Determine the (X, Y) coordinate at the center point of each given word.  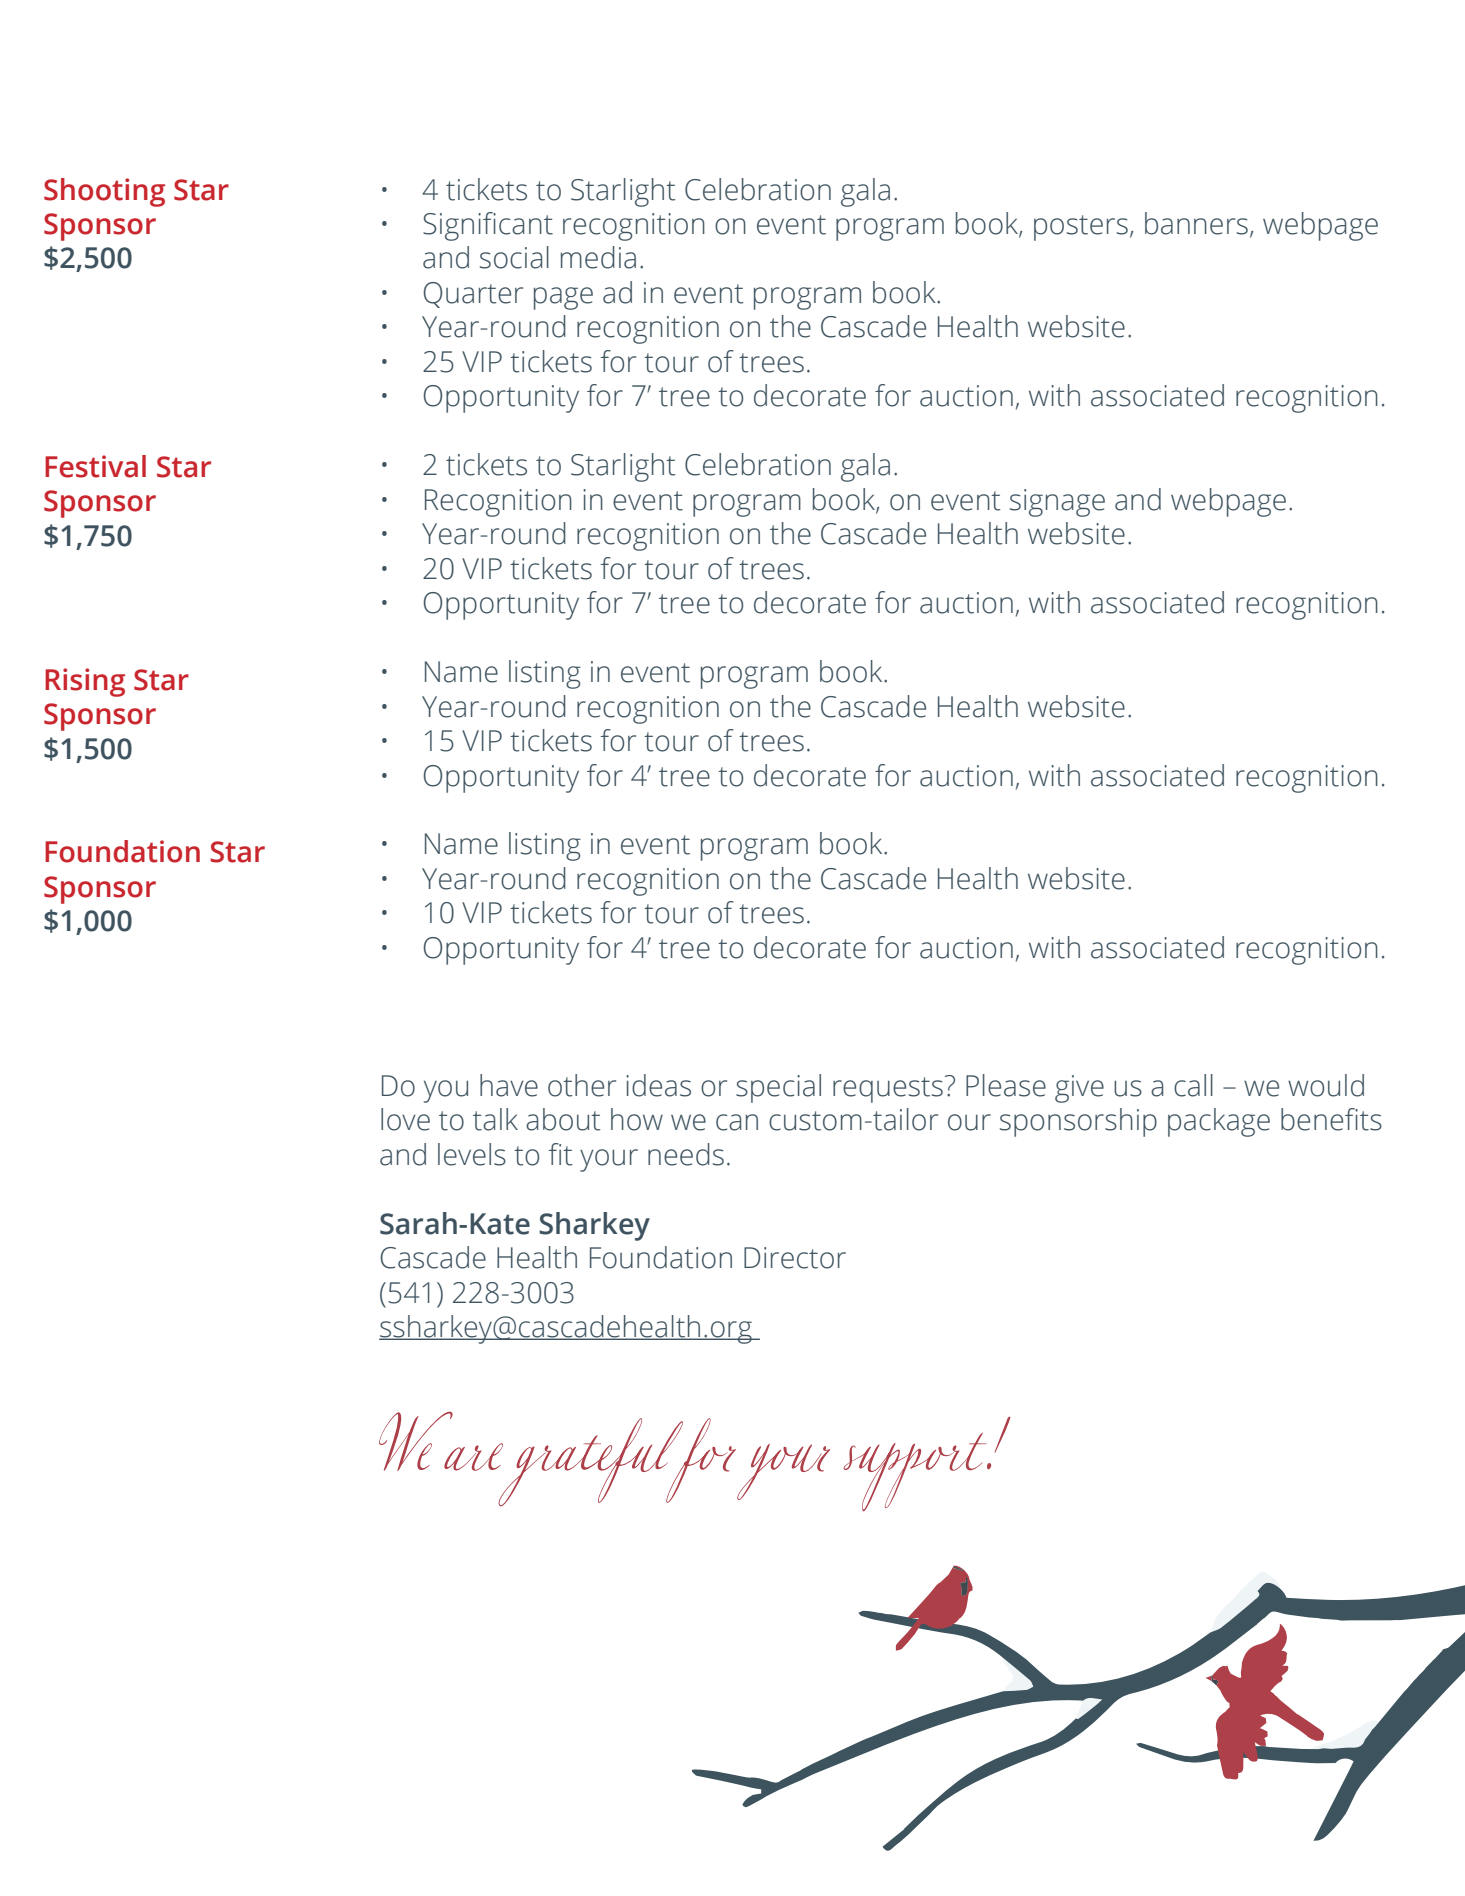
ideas (658, 1085)
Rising (85, 682)
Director (795, 1258)
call (1193, 1085)
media (598, 257)
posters (1081, 228)
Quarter (473, 295)
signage (1057, 503)
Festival (95, 466)
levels (472, 1154)
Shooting (104, 192)
